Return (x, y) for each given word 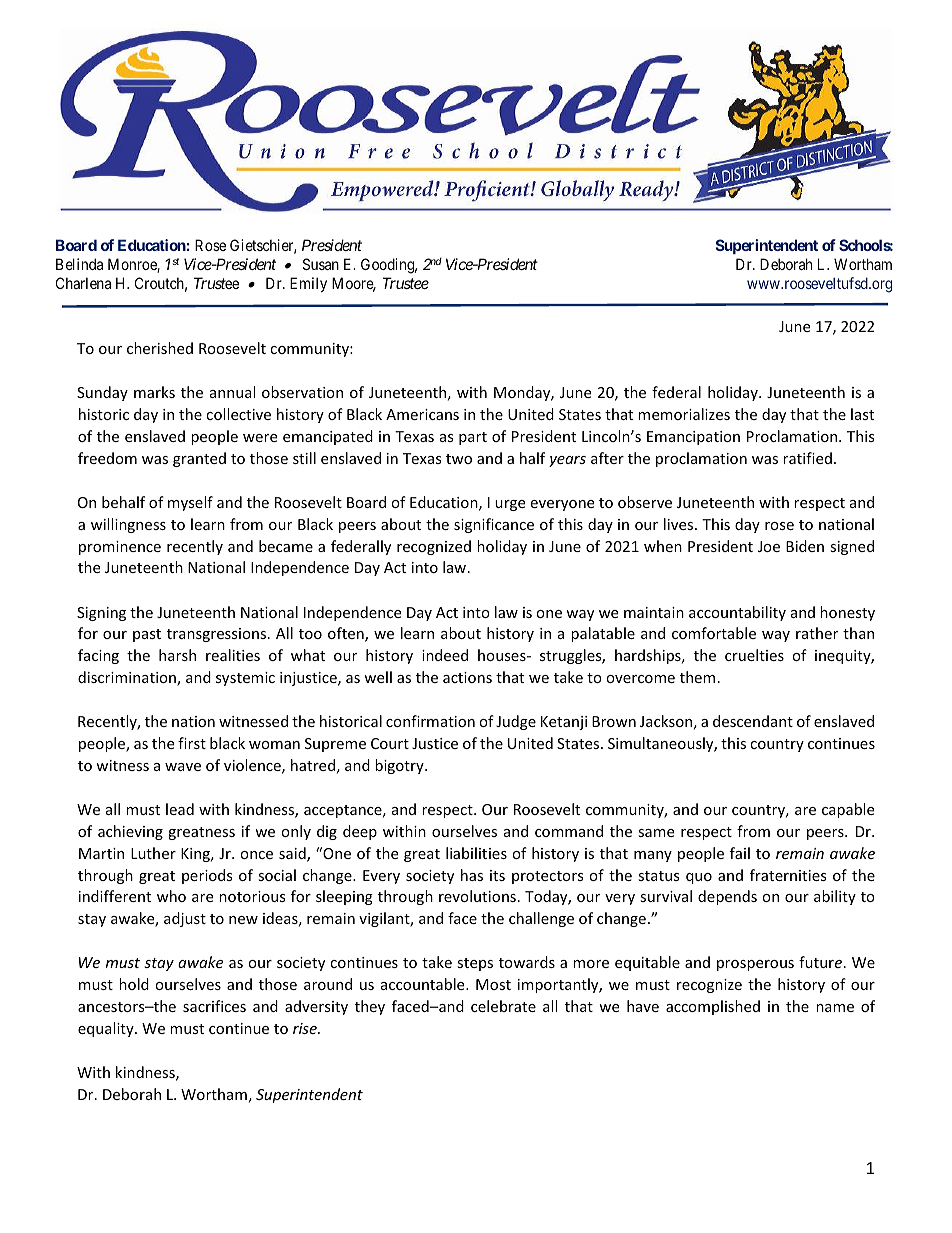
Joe (769, 546)
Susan (321, 264)
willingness (128, 525)
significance (494, 525)
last (862, 414)
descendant (753, 721)
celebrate (503, 1006)
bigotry (400, 766)
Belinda (79, 264)
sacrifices (214, 1006)
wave (183, 767)
